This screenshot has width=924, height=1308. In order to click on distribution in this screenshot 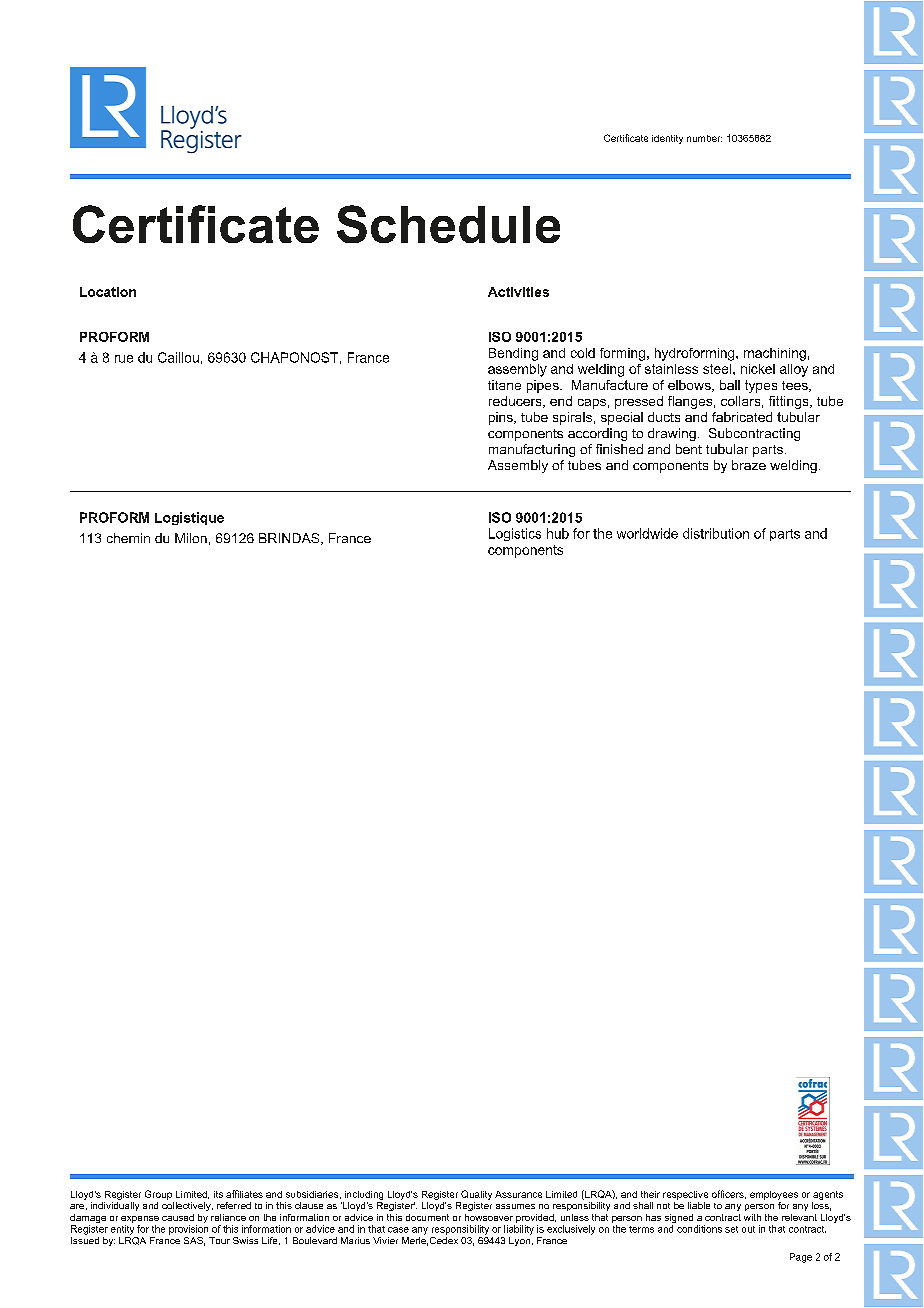, I will do `click(716, 533)`.
